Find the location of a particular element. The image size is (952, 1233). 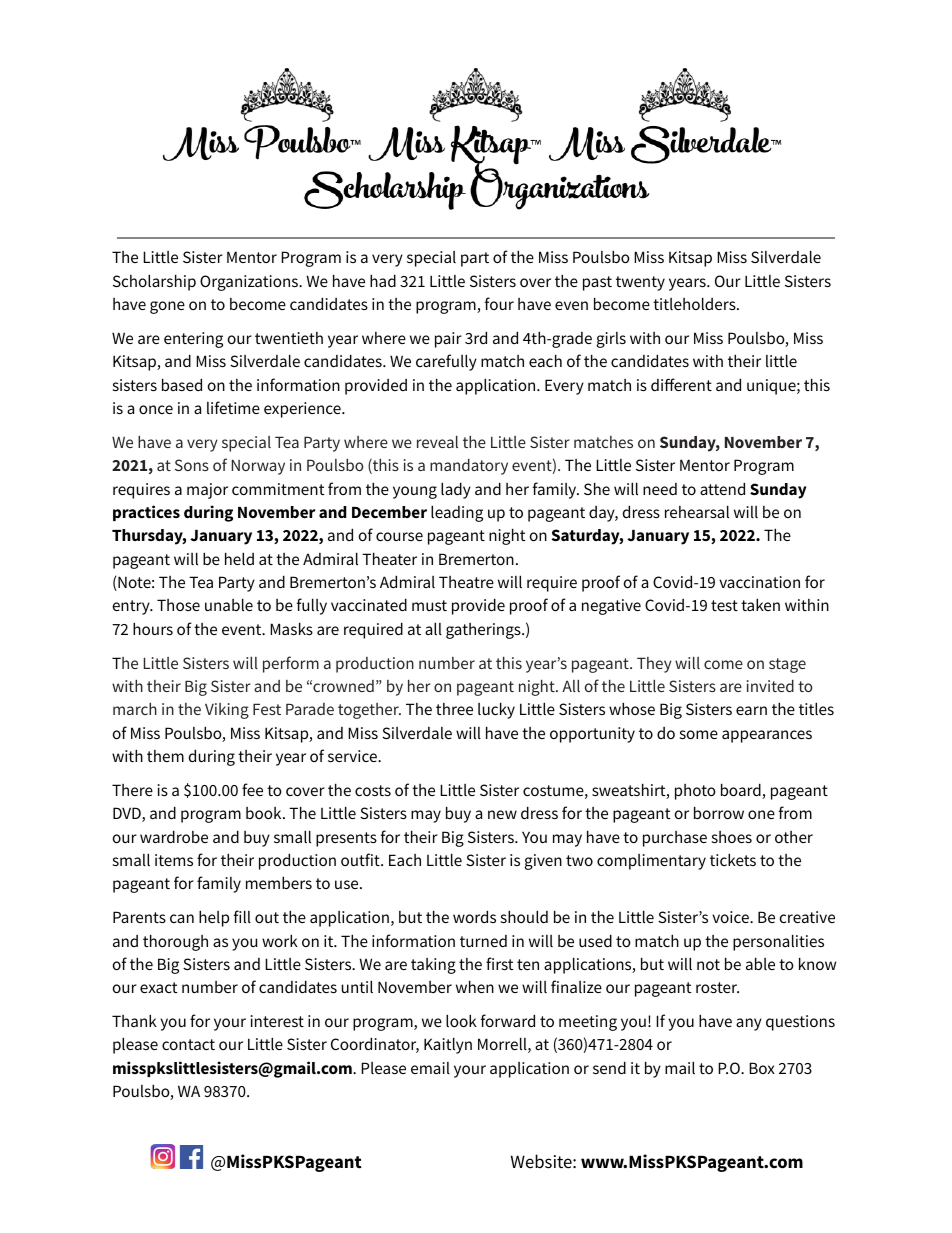

given is located at coordinates (543, 862).
